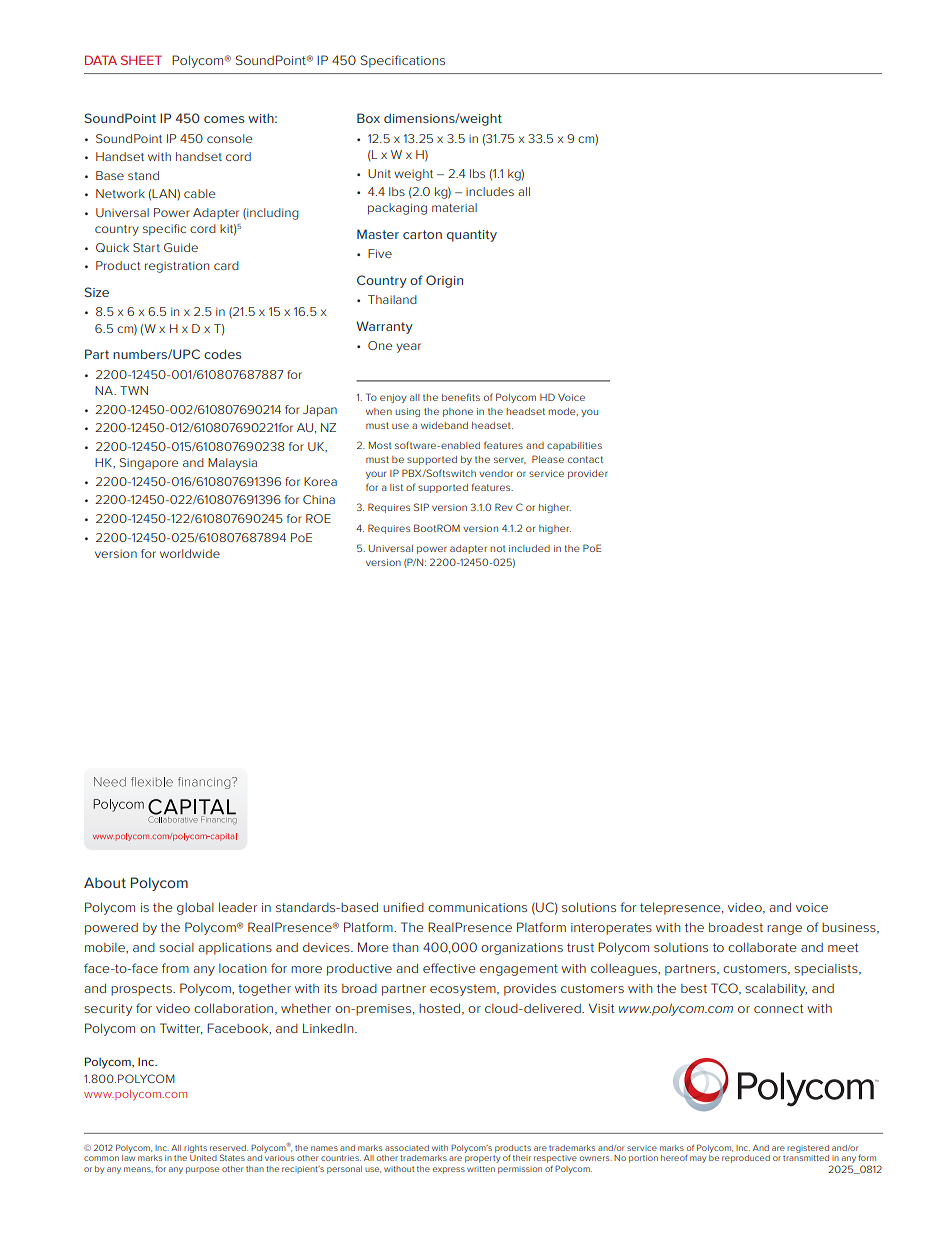 This screenshot has width=952, height=1233. What do you see at coordinates (190, 553) in the screenshot?
I see `worldwide` at bounding box center [190, 553].
